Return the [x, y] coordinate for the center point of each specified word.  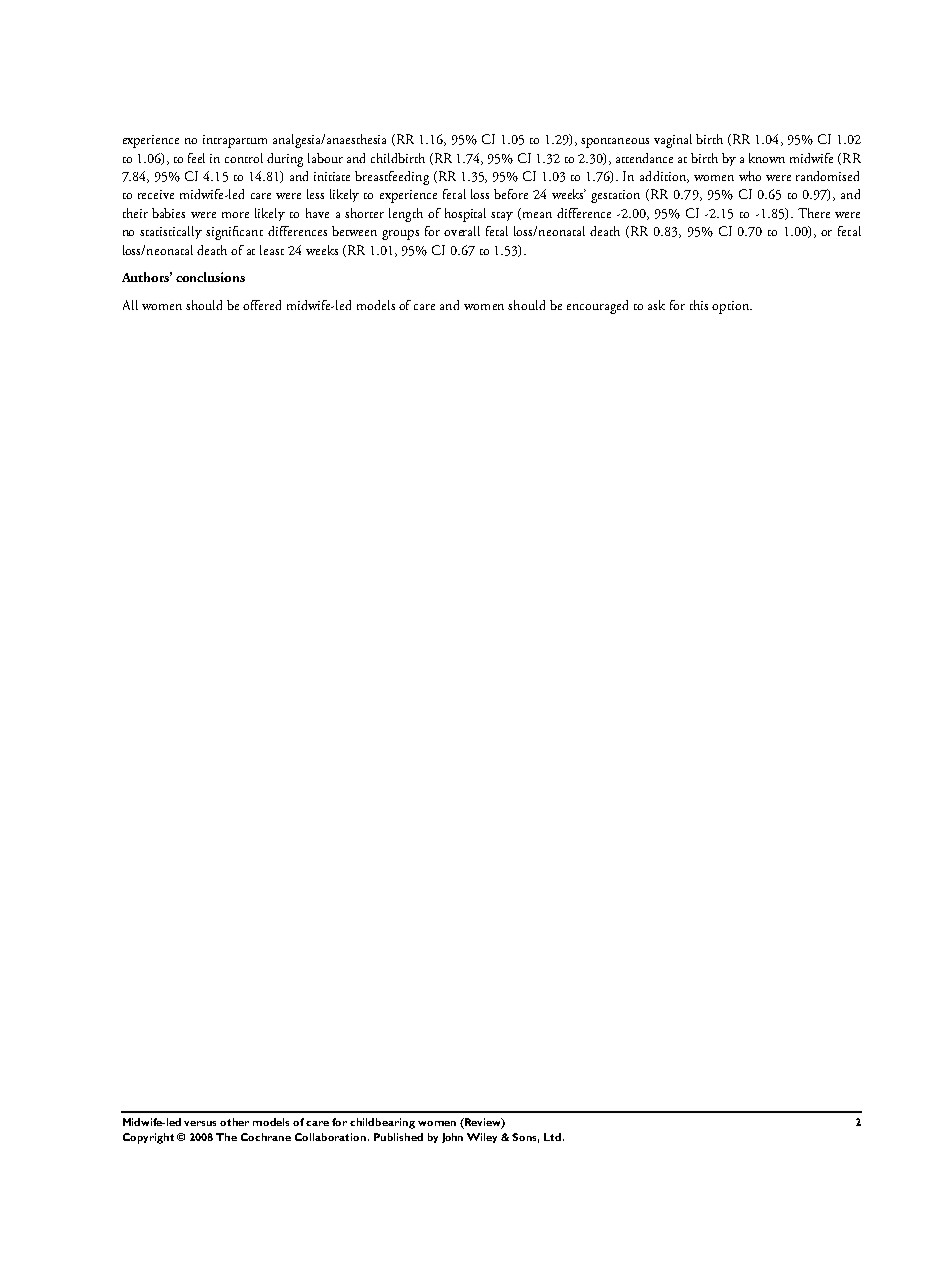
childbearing [382, 1123]
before [511, 194]
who [750, 176]
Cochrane [266, 1137]
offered [262, 305]
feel [196, 158]
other [234, 1122]
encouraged [597, 307]
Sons [525, 1138]
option [731, 307]
